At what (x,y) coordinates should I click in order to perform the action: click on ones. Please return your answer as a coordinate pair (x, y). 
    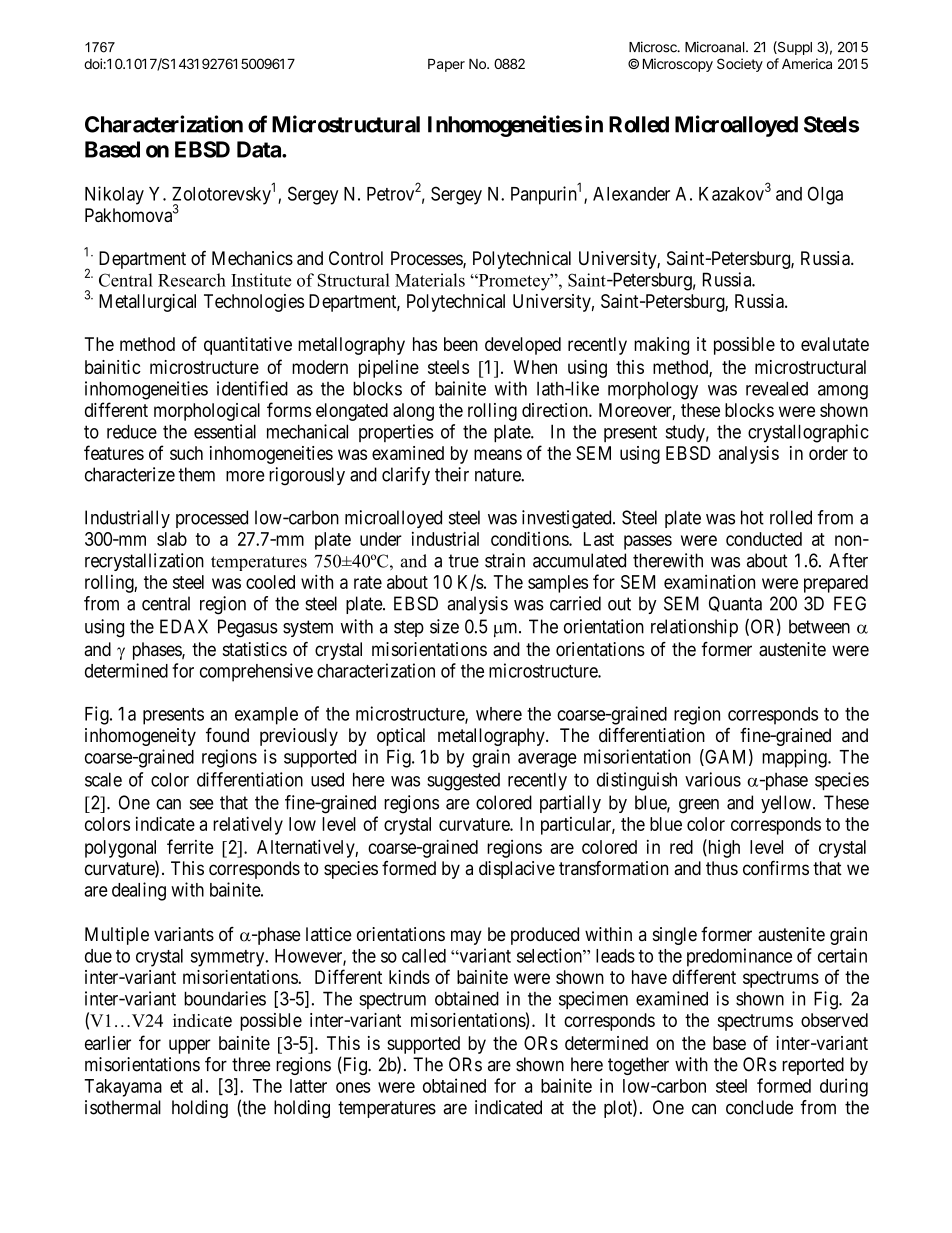
    Looking at the image, I should click on (353, 1087).
